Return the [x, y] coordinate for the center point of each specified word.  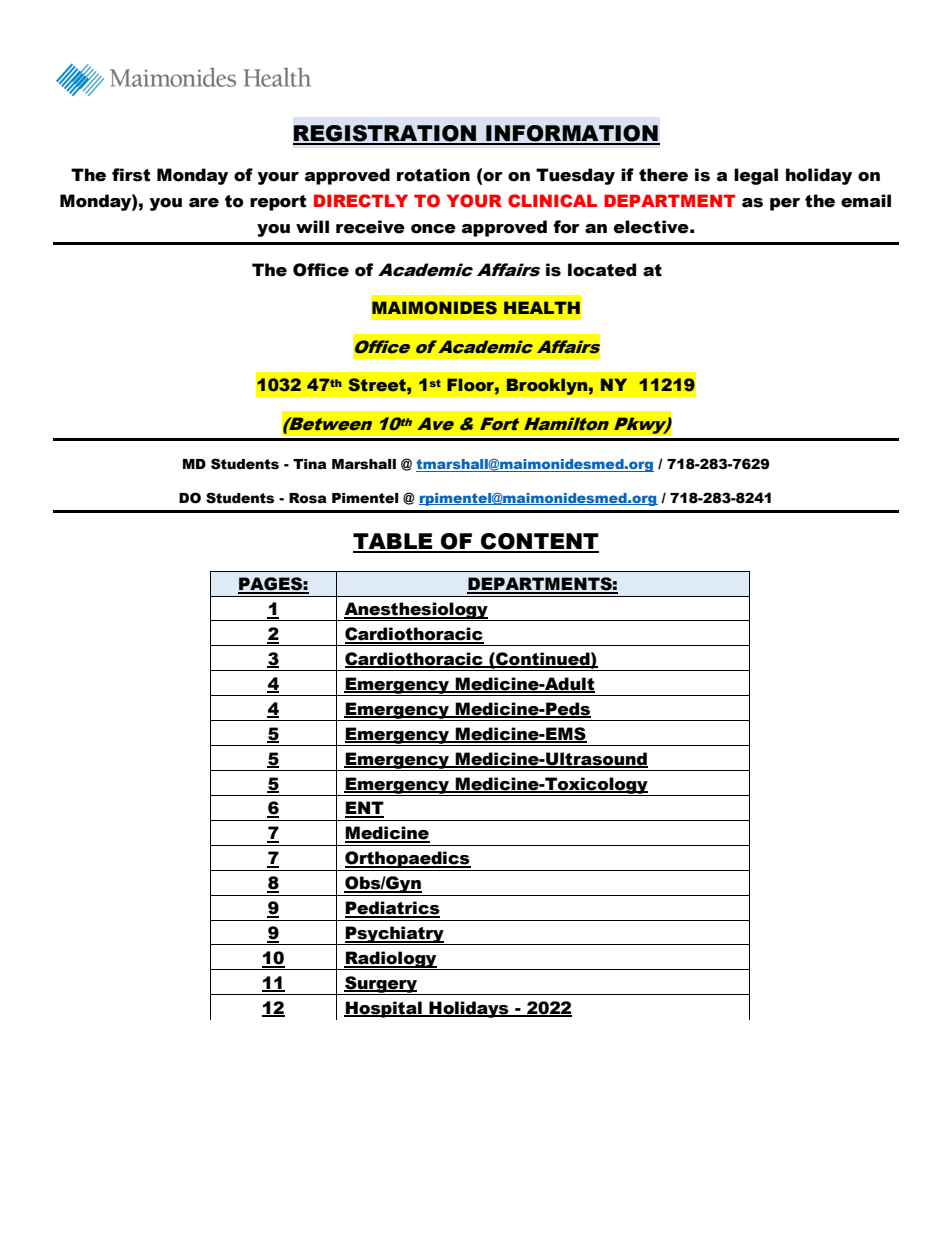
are [204, 203]
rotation [433, 175]
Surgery [381, 985]
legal [756, 176]
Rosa [307, 498]
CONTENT [539, 542]
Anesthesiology [416, 611]
